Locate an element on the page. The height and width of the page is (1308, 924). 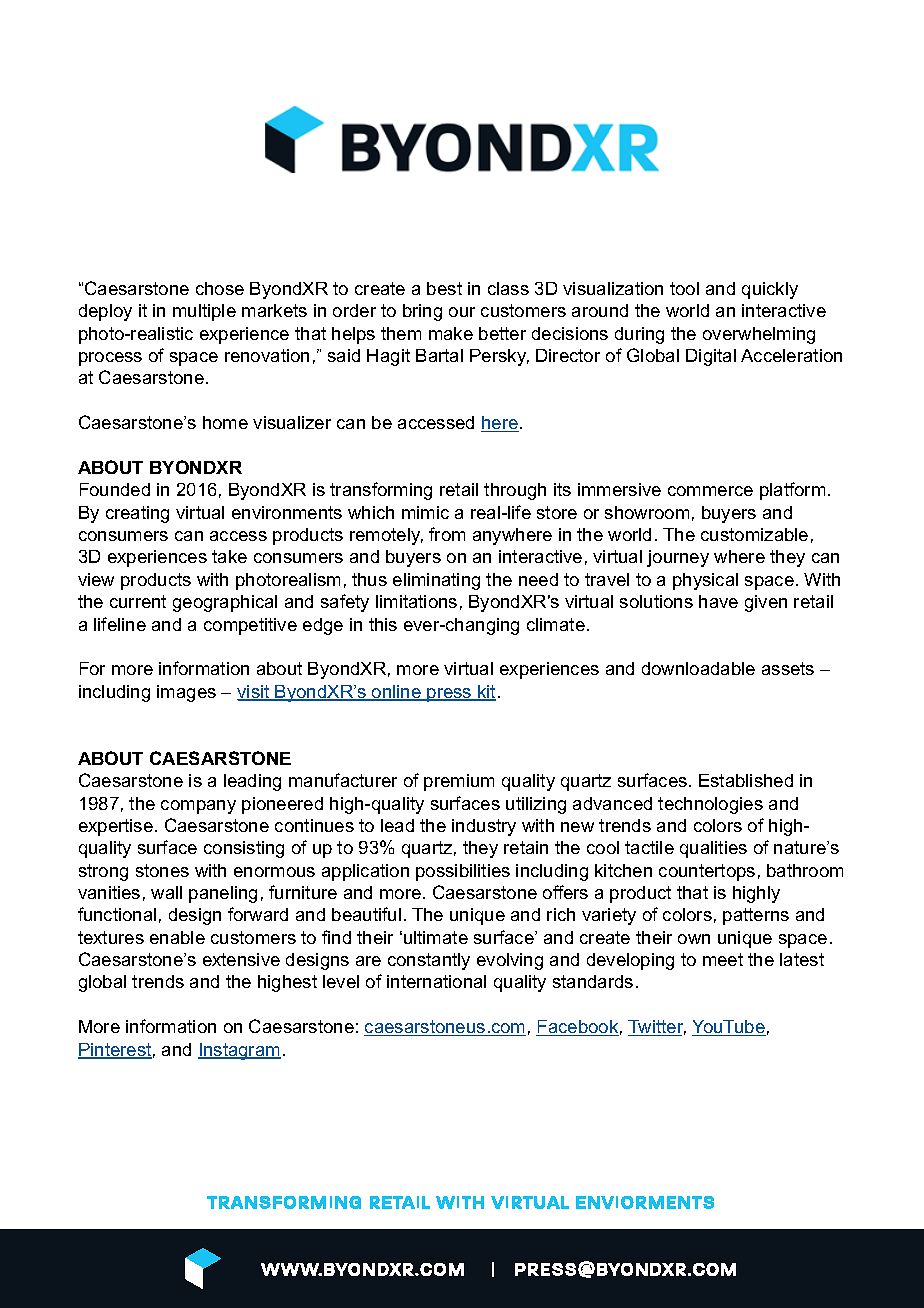
images is located at coordinates (186, 693).
